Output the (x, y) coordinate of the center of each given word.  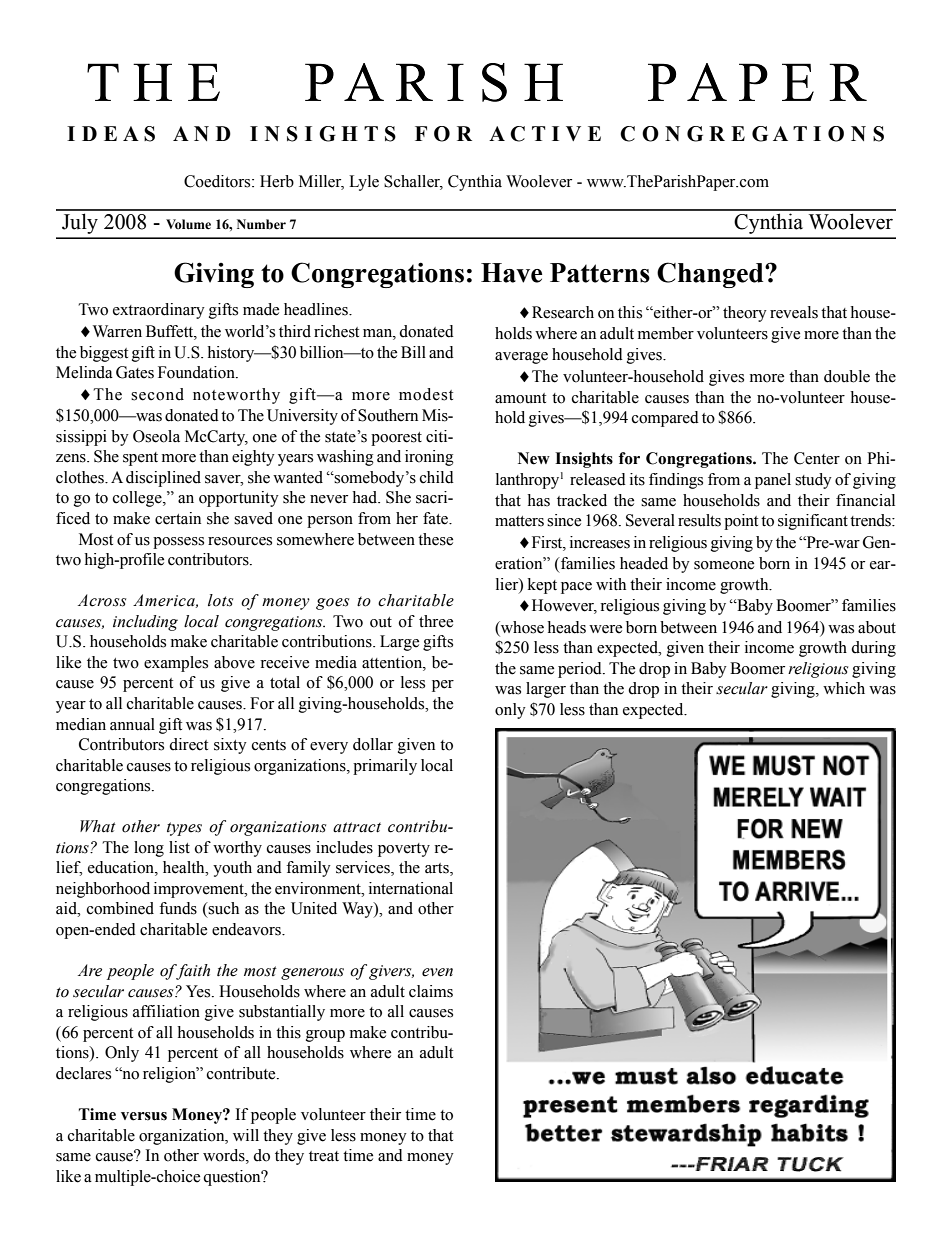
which (844, 688)
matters (519, 521)
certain (178, 518)
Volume (188, 224)
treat (324, 1156)
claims (431, 991)
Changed (711, 275)
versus (144, 1116)
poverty (404, 850)
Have (511, 273)
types (184, 829)
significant (813, 522)
